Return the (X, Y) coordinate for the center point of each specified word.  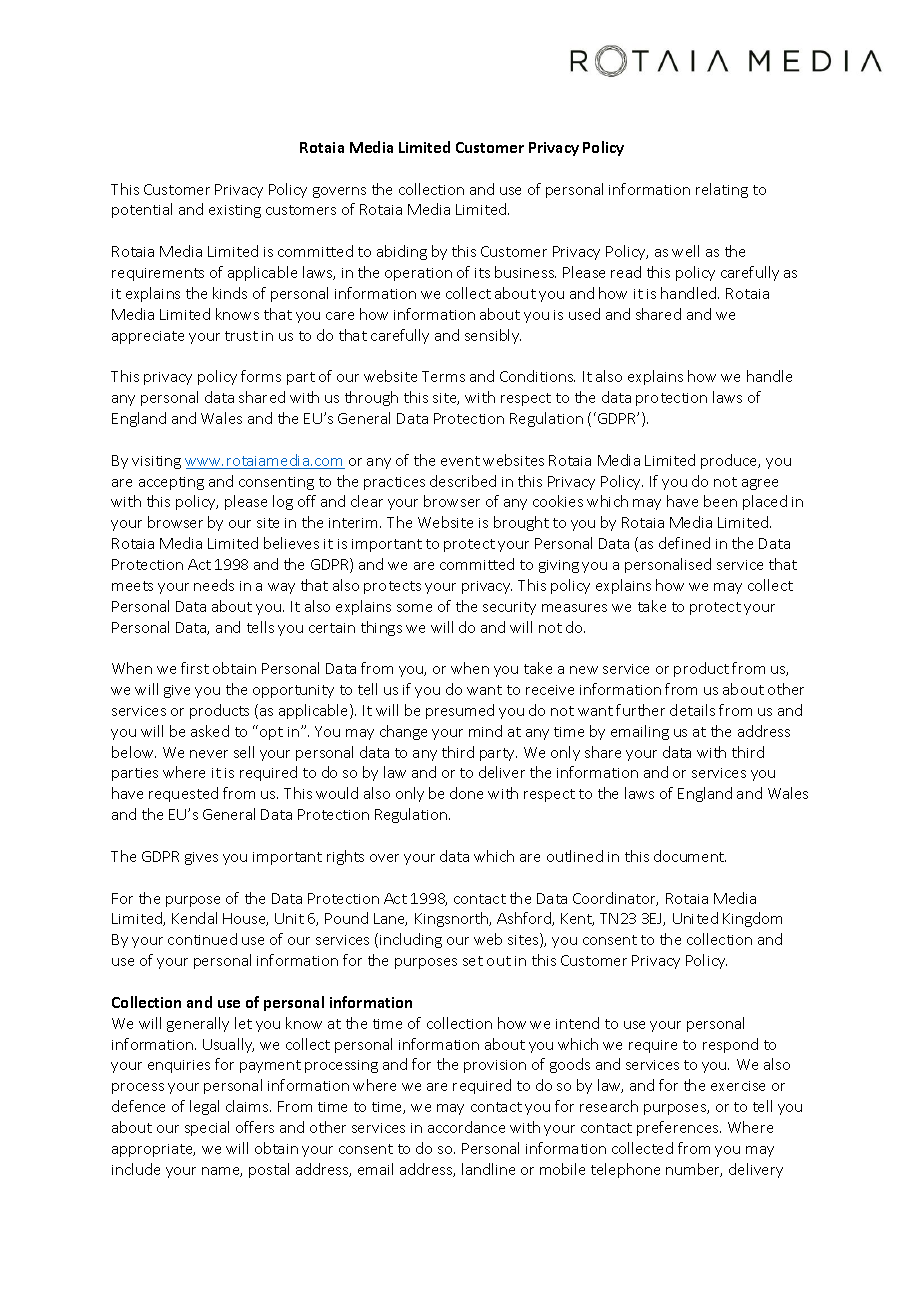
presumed (460, 711)
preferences (679, 1128)
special (207, 1128)
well (685, 251)
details (692, 710)
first (195, 668)
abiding (402, 252)
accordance (466, 1127)
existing (235, 211)
